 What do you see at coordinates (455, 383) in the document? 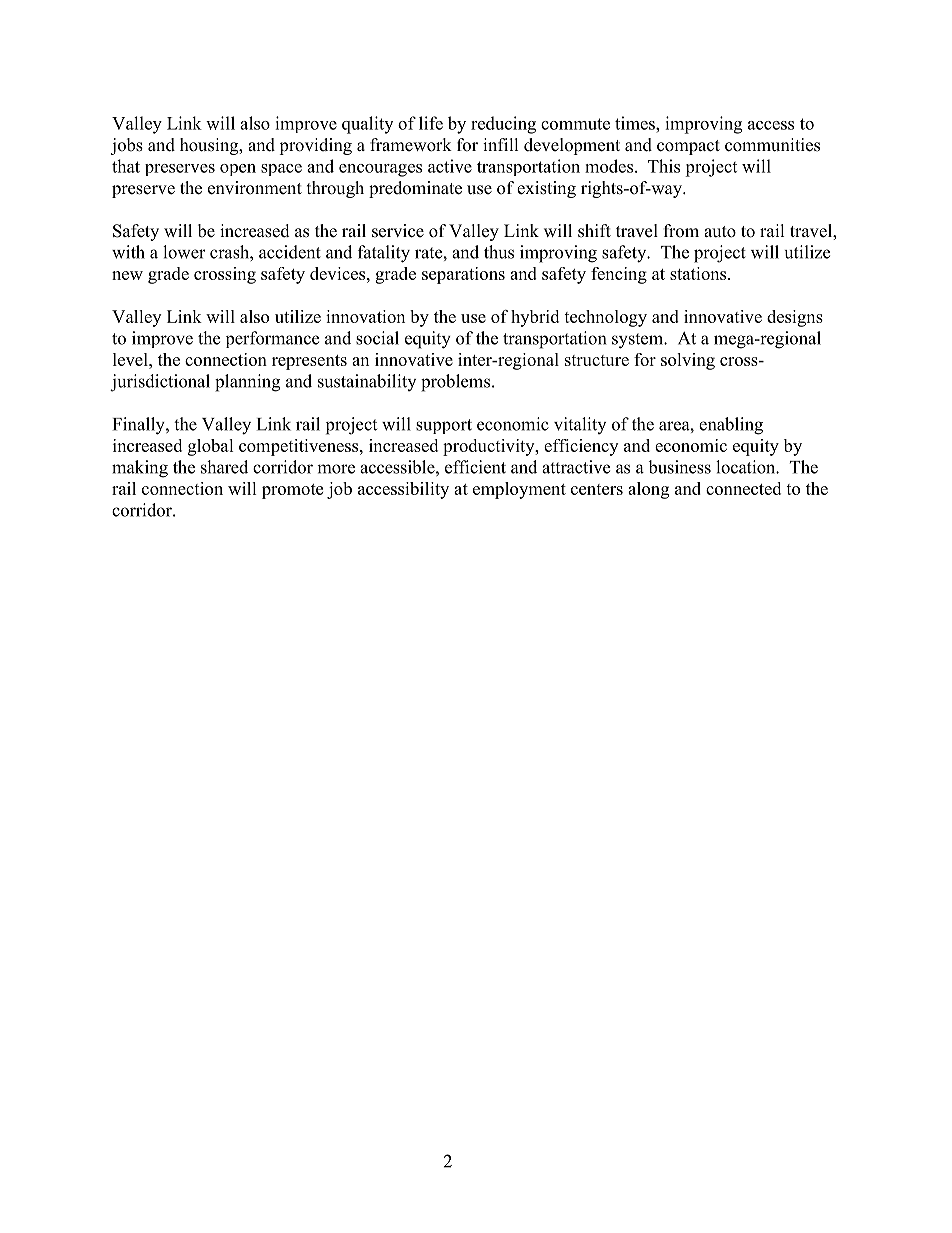
I see `problems` at bounding box center [455, 383].
